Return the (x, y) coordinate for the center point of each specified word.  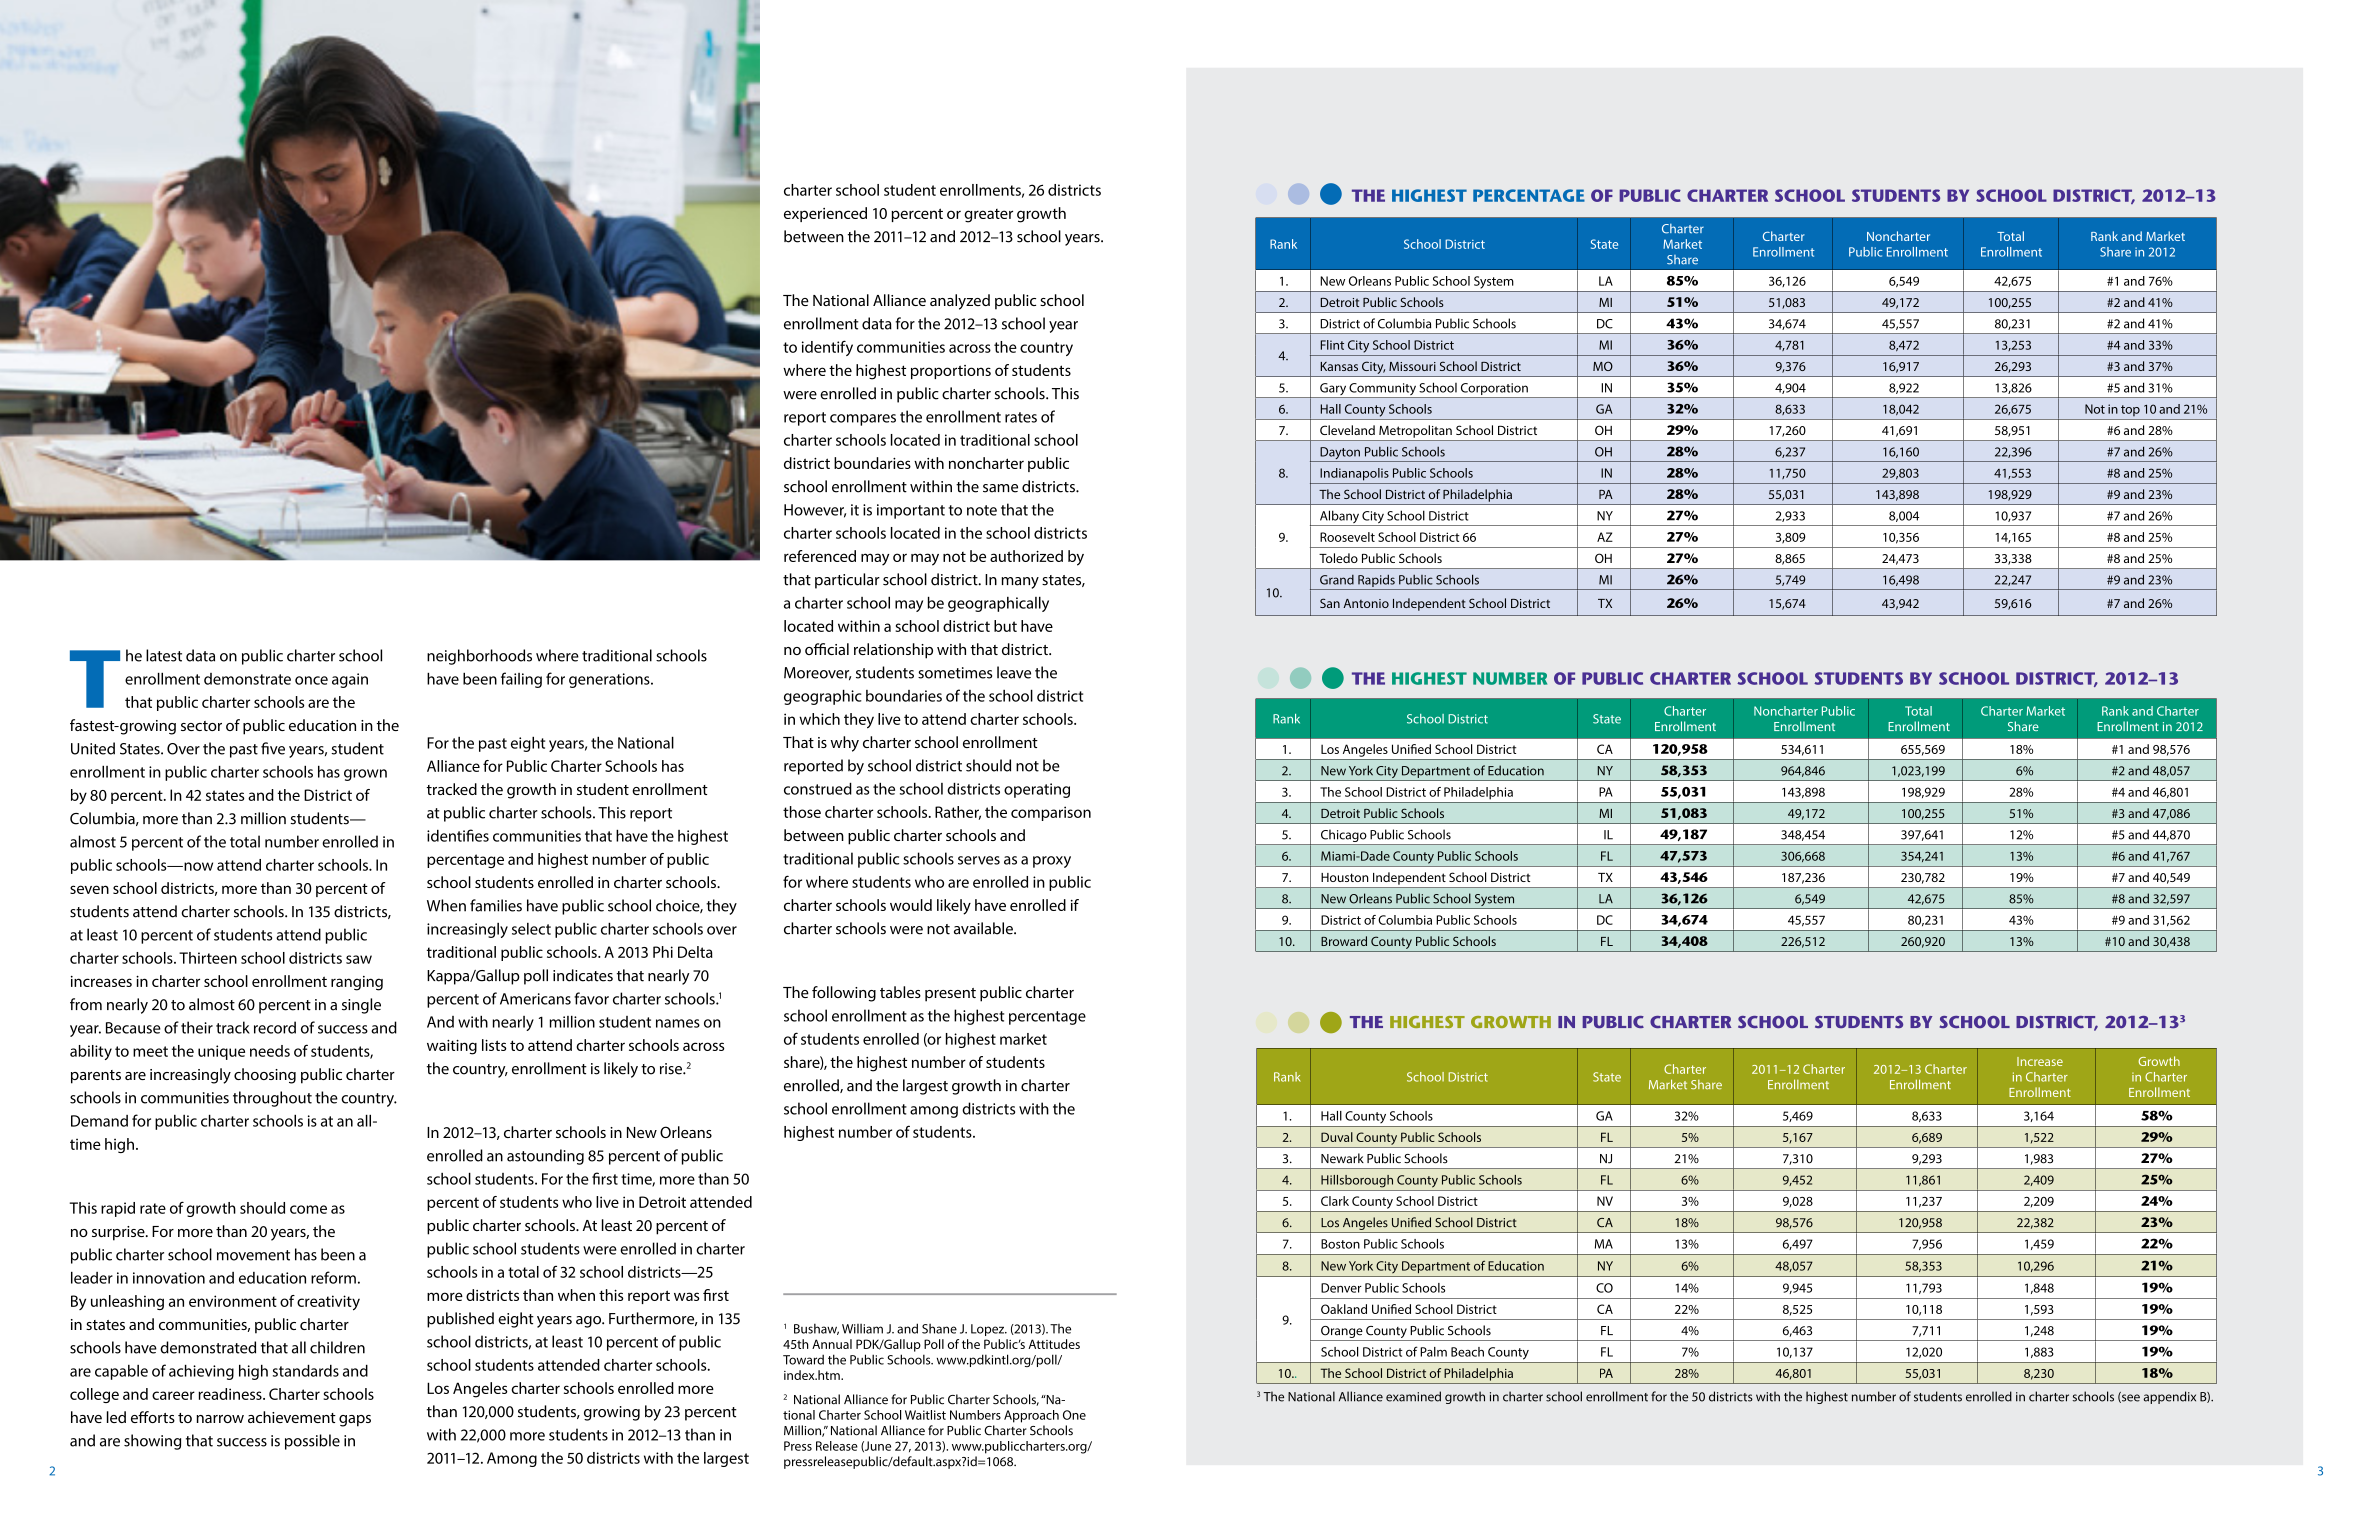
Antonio (1366, 603)
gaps (355, 1421)
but (1005, 626)
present (950, 995)
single (361, 1006)
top (2130, 410)
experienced (825, 214)
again (350, 680)
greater (988, 216)
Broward (1344, 941)
